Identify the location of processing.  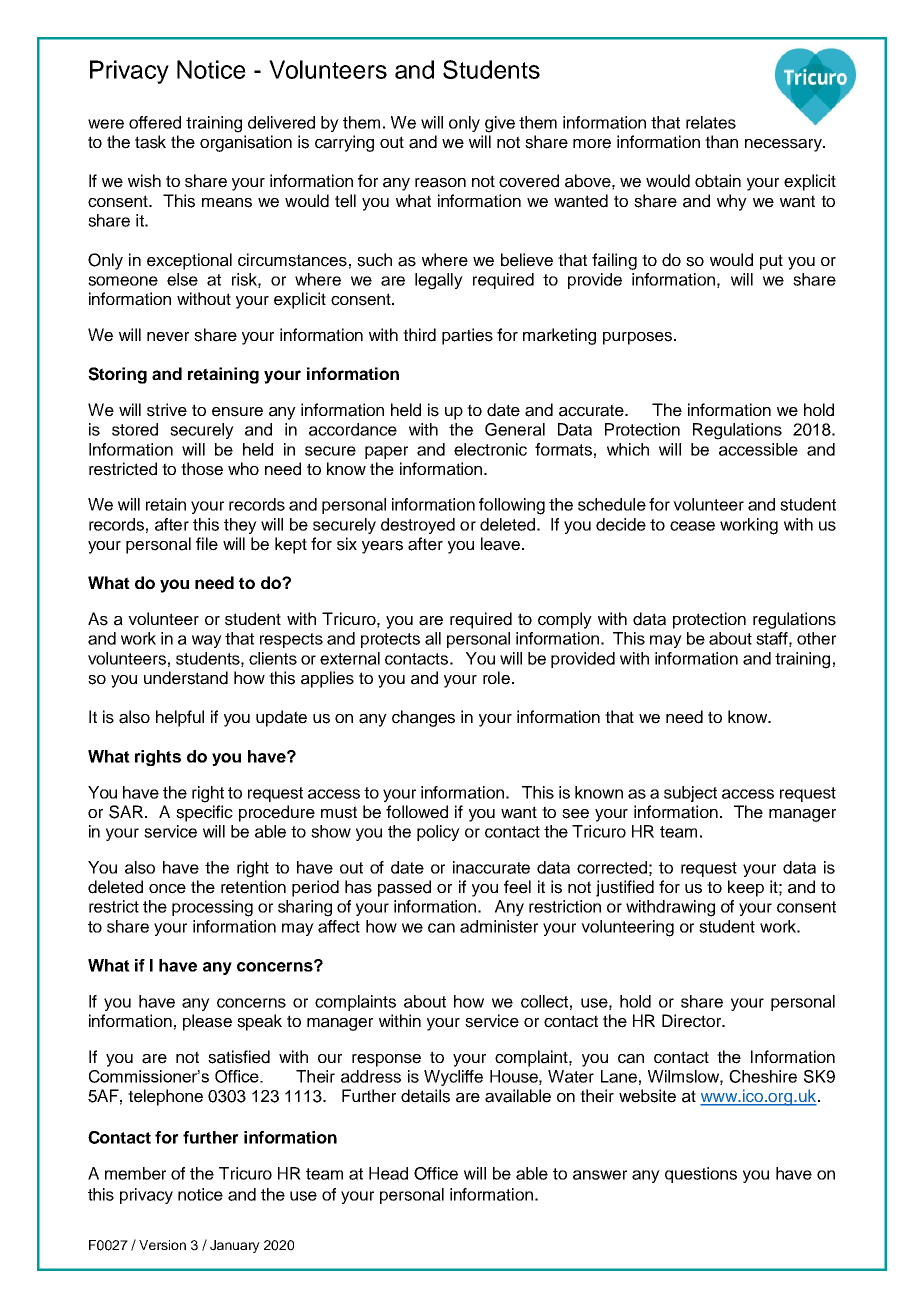
(212, 908).
